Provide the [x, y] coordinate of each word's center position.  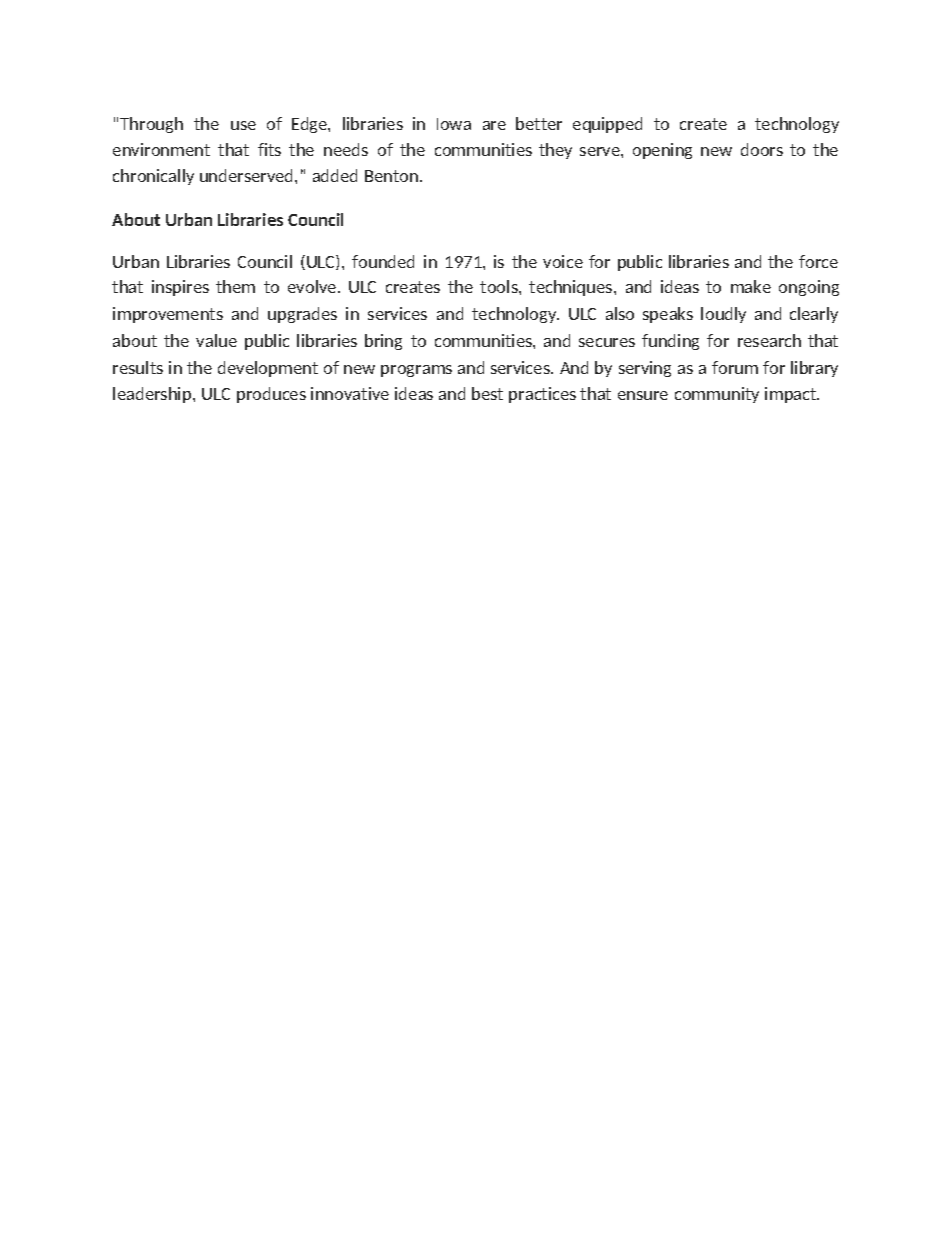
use [243, 125]
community [717, 395]
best [487, 393]
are [494, 125]
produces [271, 395]
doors [762, 149]
